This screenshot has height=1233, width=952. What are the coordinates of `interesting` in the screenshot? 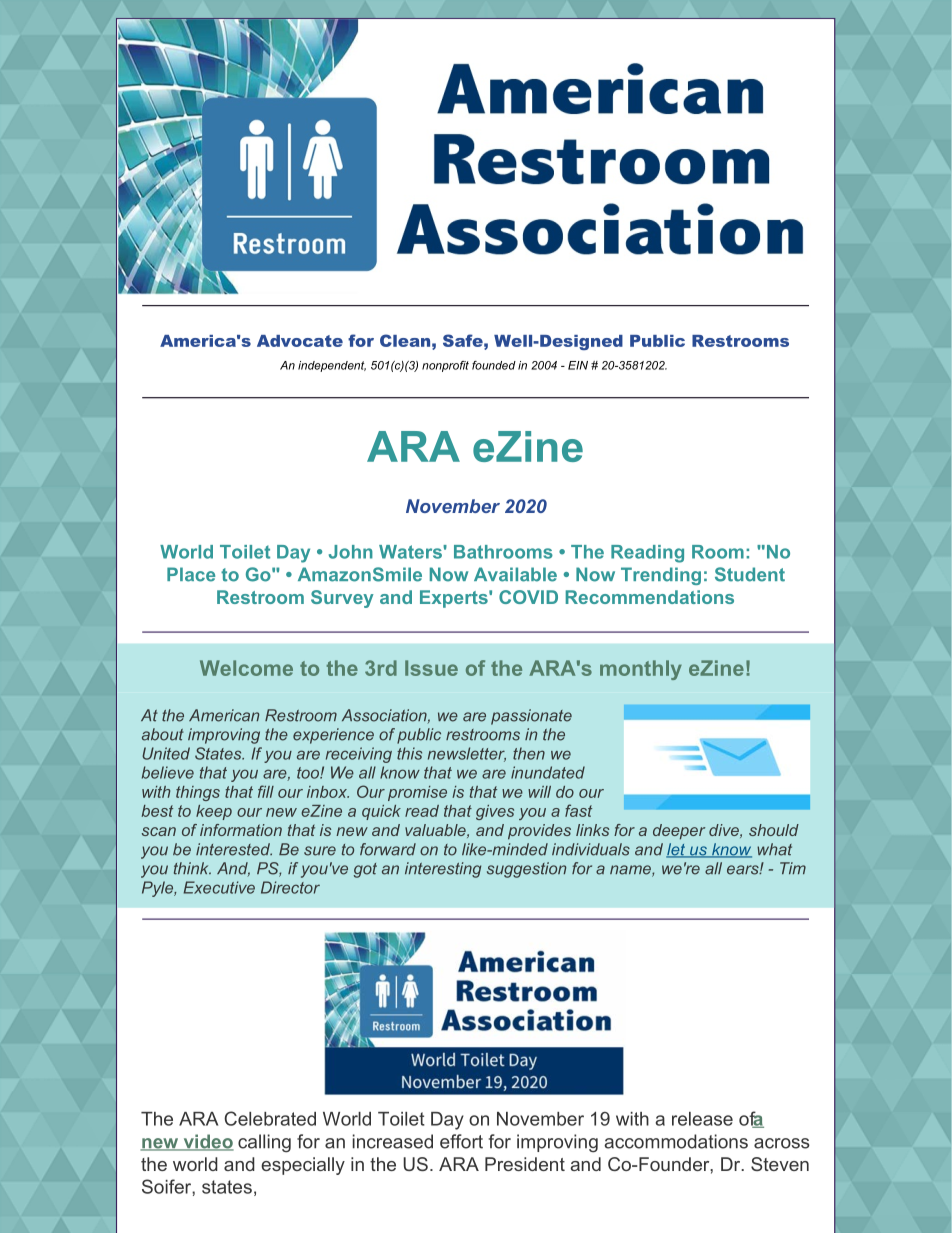 It's located at (443, 870).
